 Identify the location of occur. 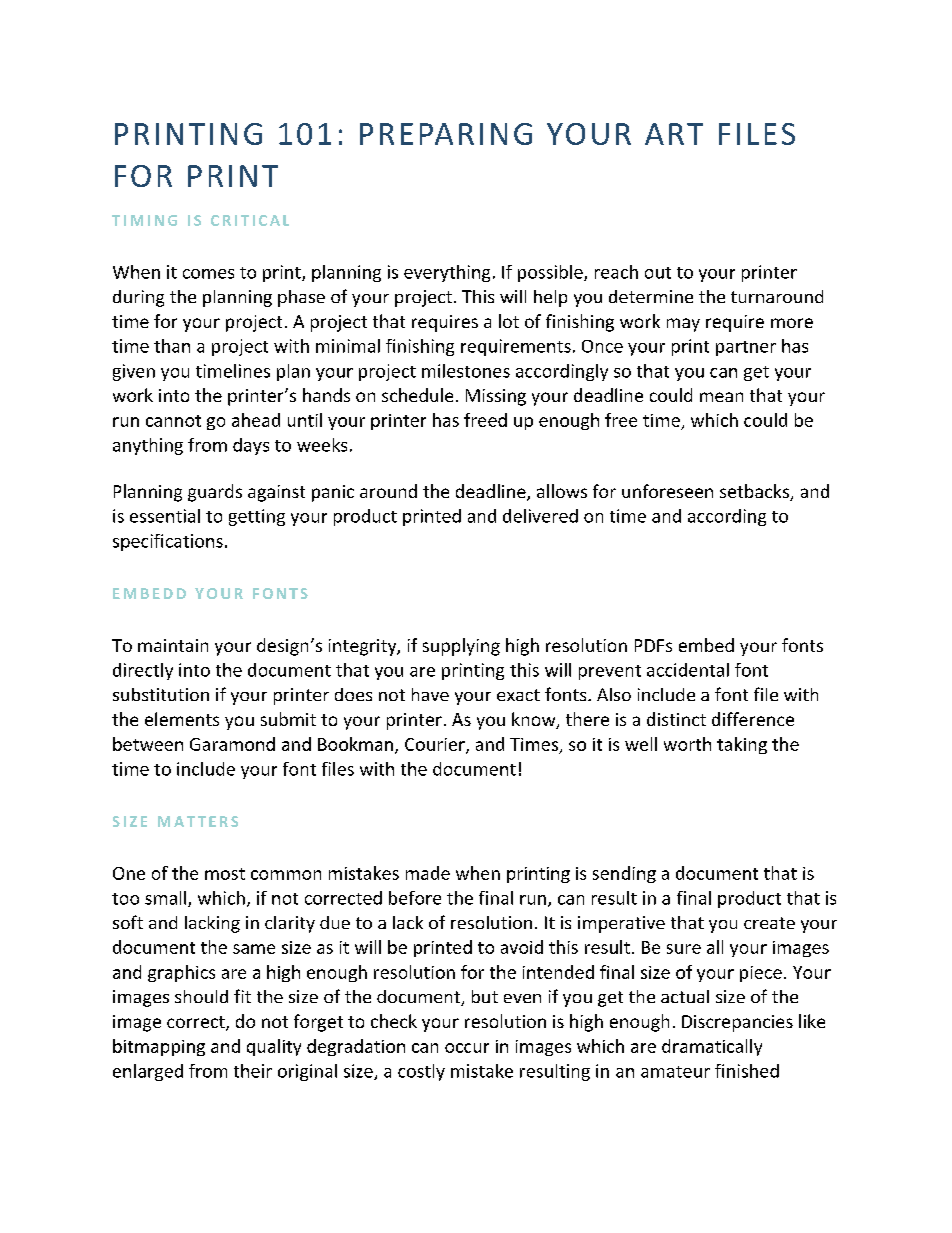
(467, 1048).
